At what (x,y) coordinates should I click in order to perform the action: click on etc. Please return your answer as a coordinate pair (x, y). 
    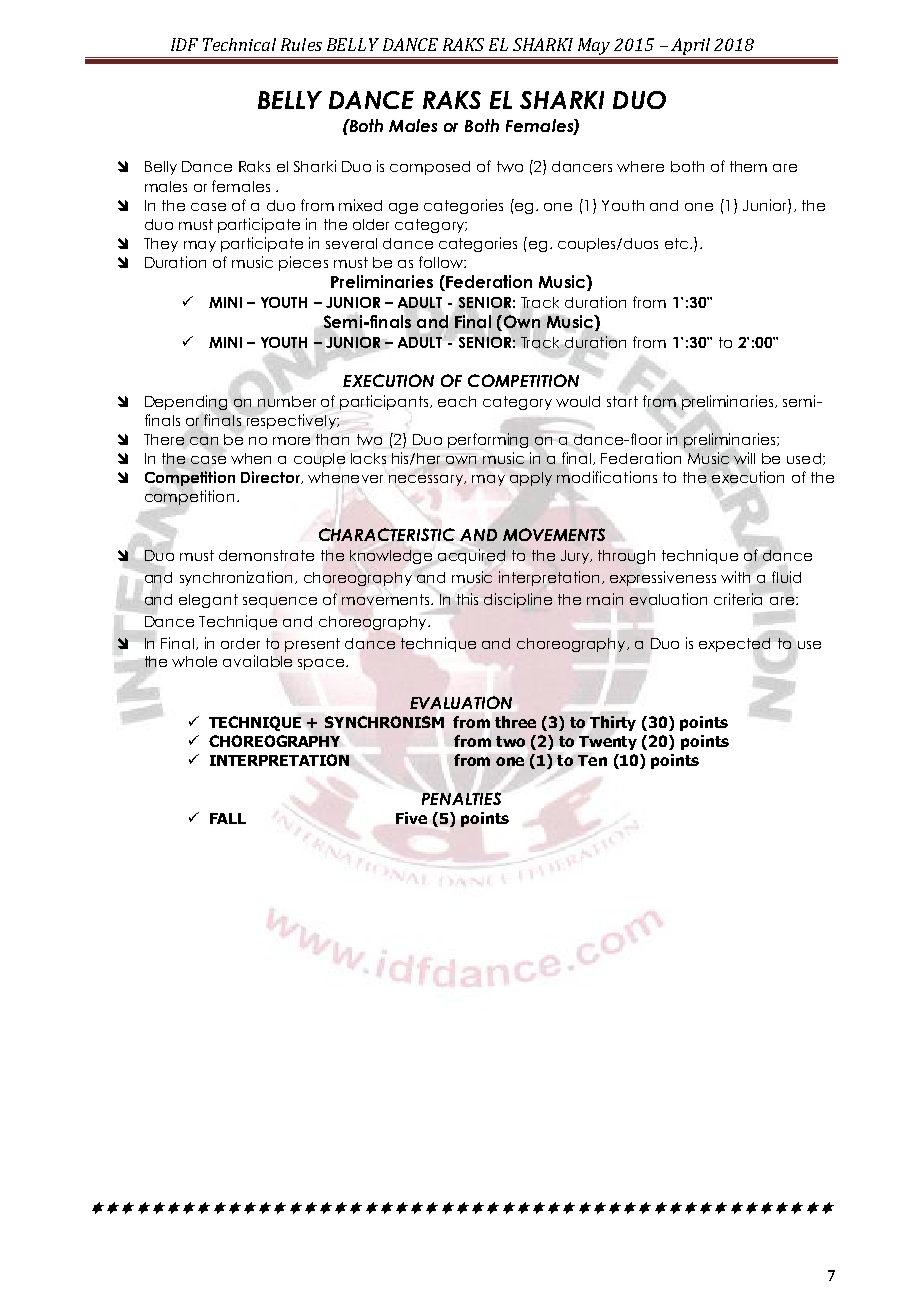
    Looking at the image, I should click on (678, 243).
